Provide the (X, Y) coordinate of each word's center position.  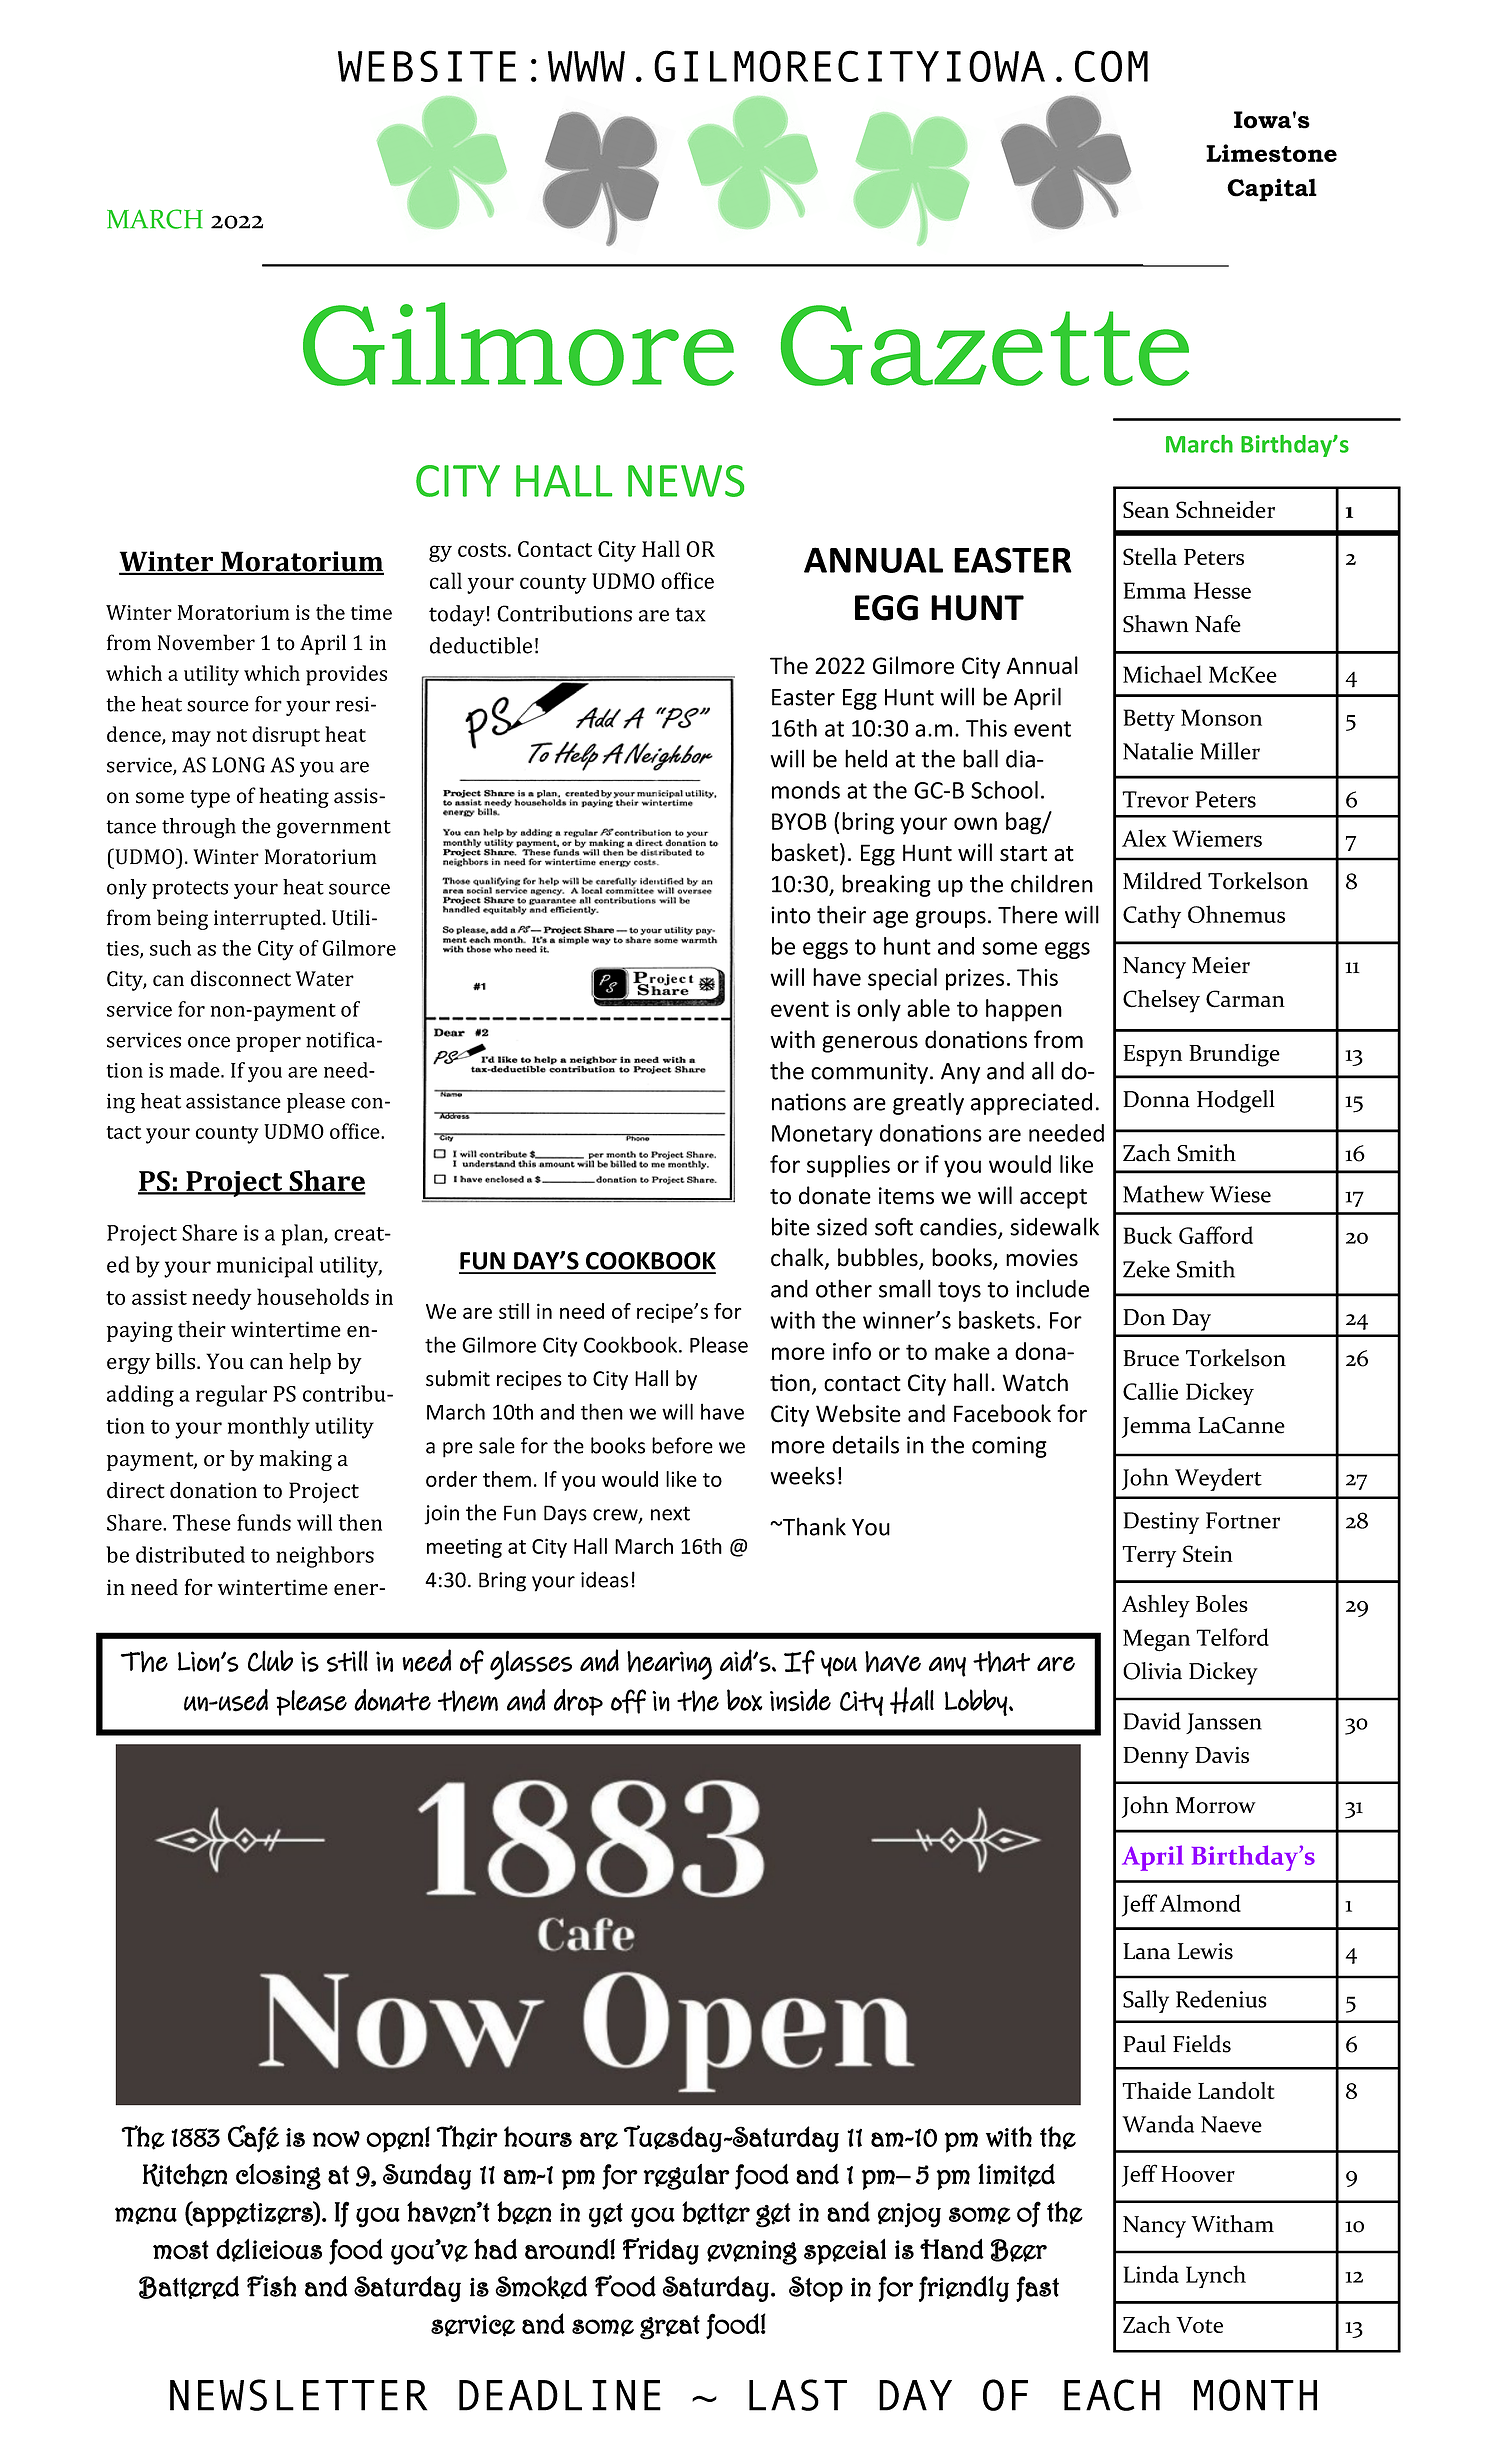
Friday (661, 2251)
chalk (798, 1258)
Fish (271, 2286)
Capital (1272, 190)
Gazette (985, 345)
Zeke (1146, 1269)
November (206, 642)
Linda (1151, 2274)
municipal (265, 1267)
